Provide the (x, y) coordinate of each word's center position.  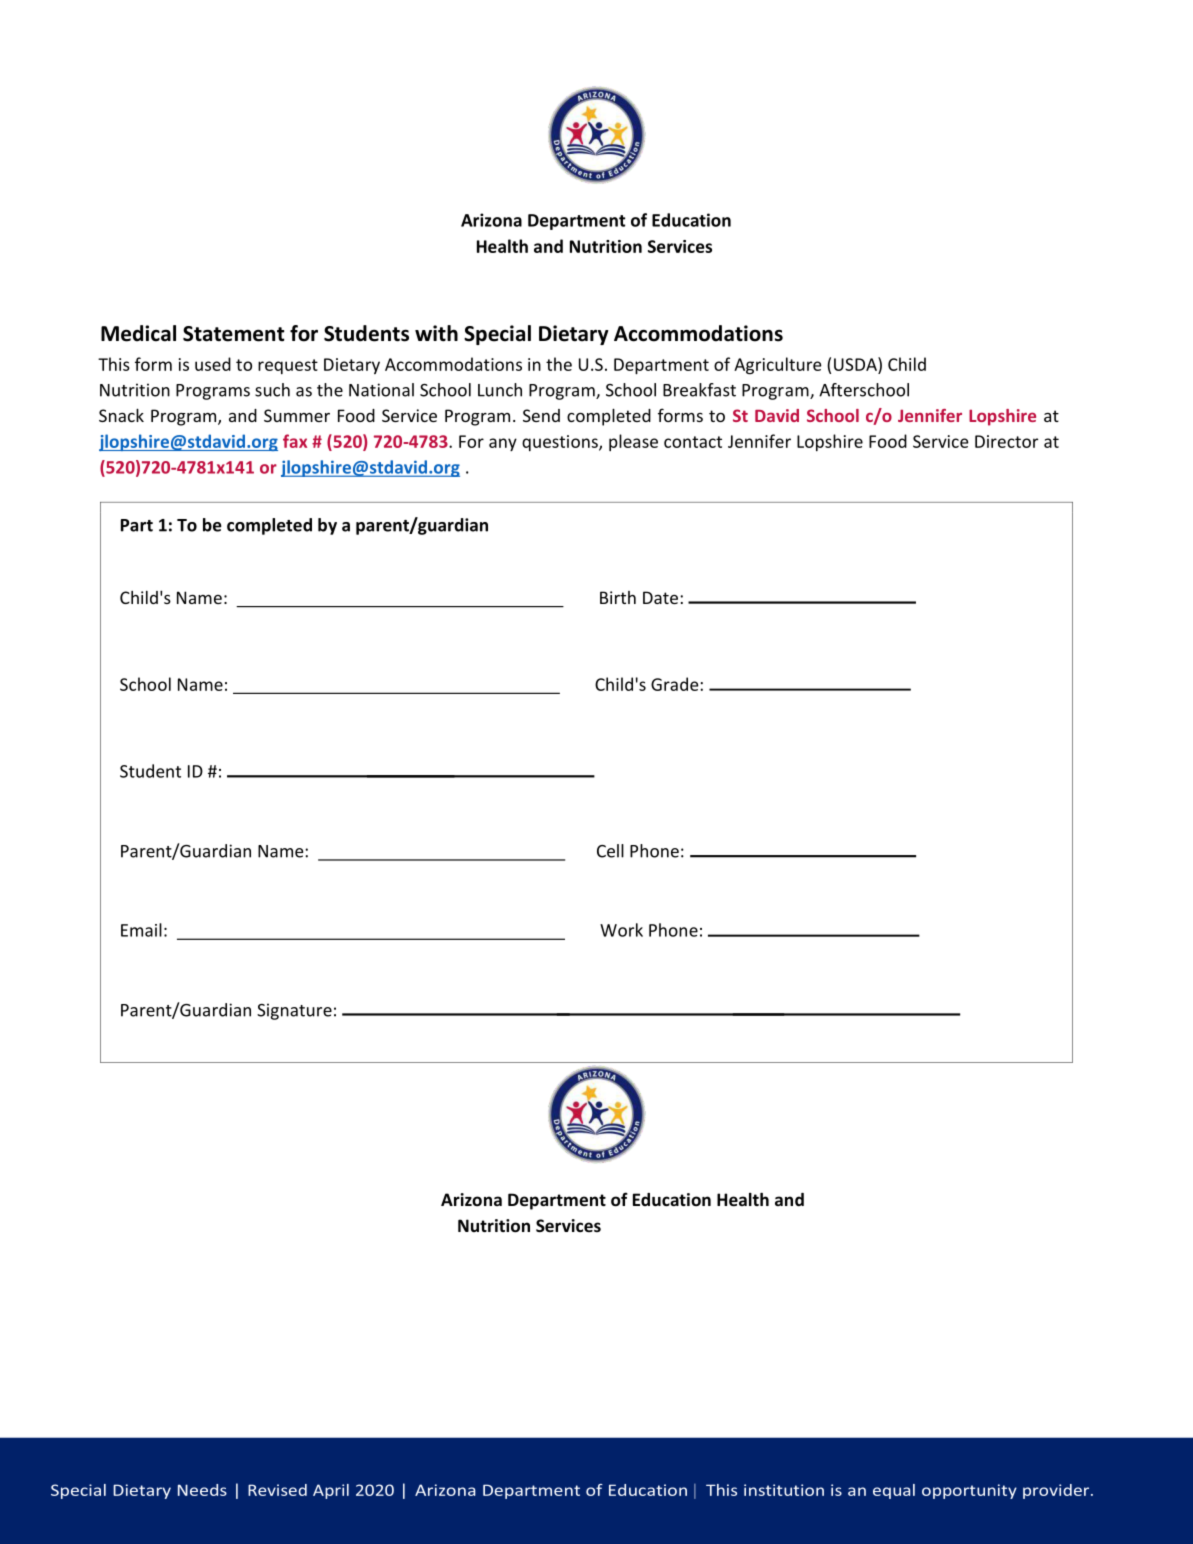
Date (660, 597)
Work (621, 930)
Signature (294, 1011)
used (213, 364)
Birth (618, 597)
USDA (856, 364)
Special (497, 335)
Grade (676, 684)
